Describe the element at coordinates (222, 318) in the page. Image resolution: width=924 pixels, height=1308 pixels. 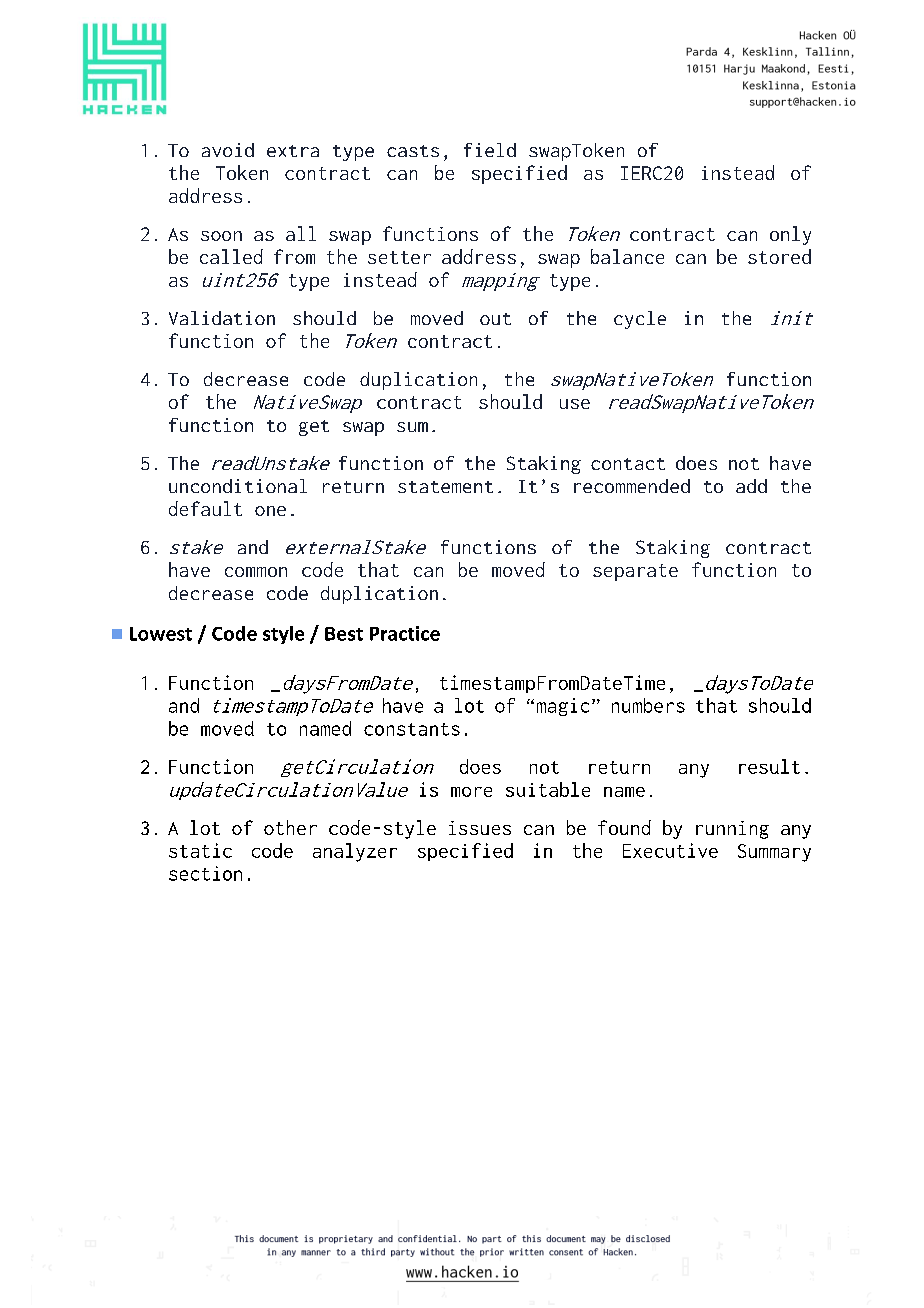
I see `Validation` at that location.
